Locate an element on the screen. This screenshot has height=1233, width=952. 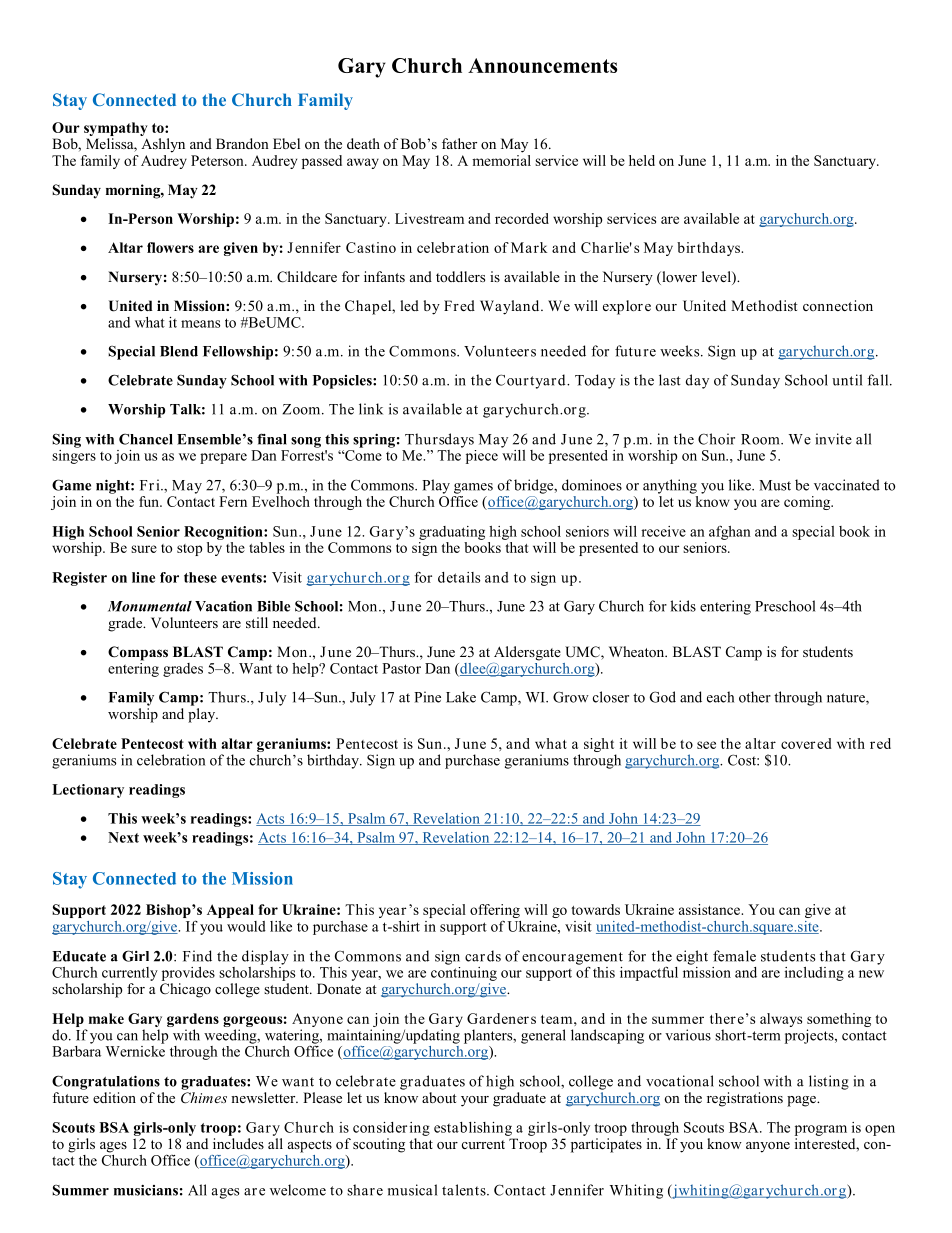
sympathy is located at coordinates (116, 129).
